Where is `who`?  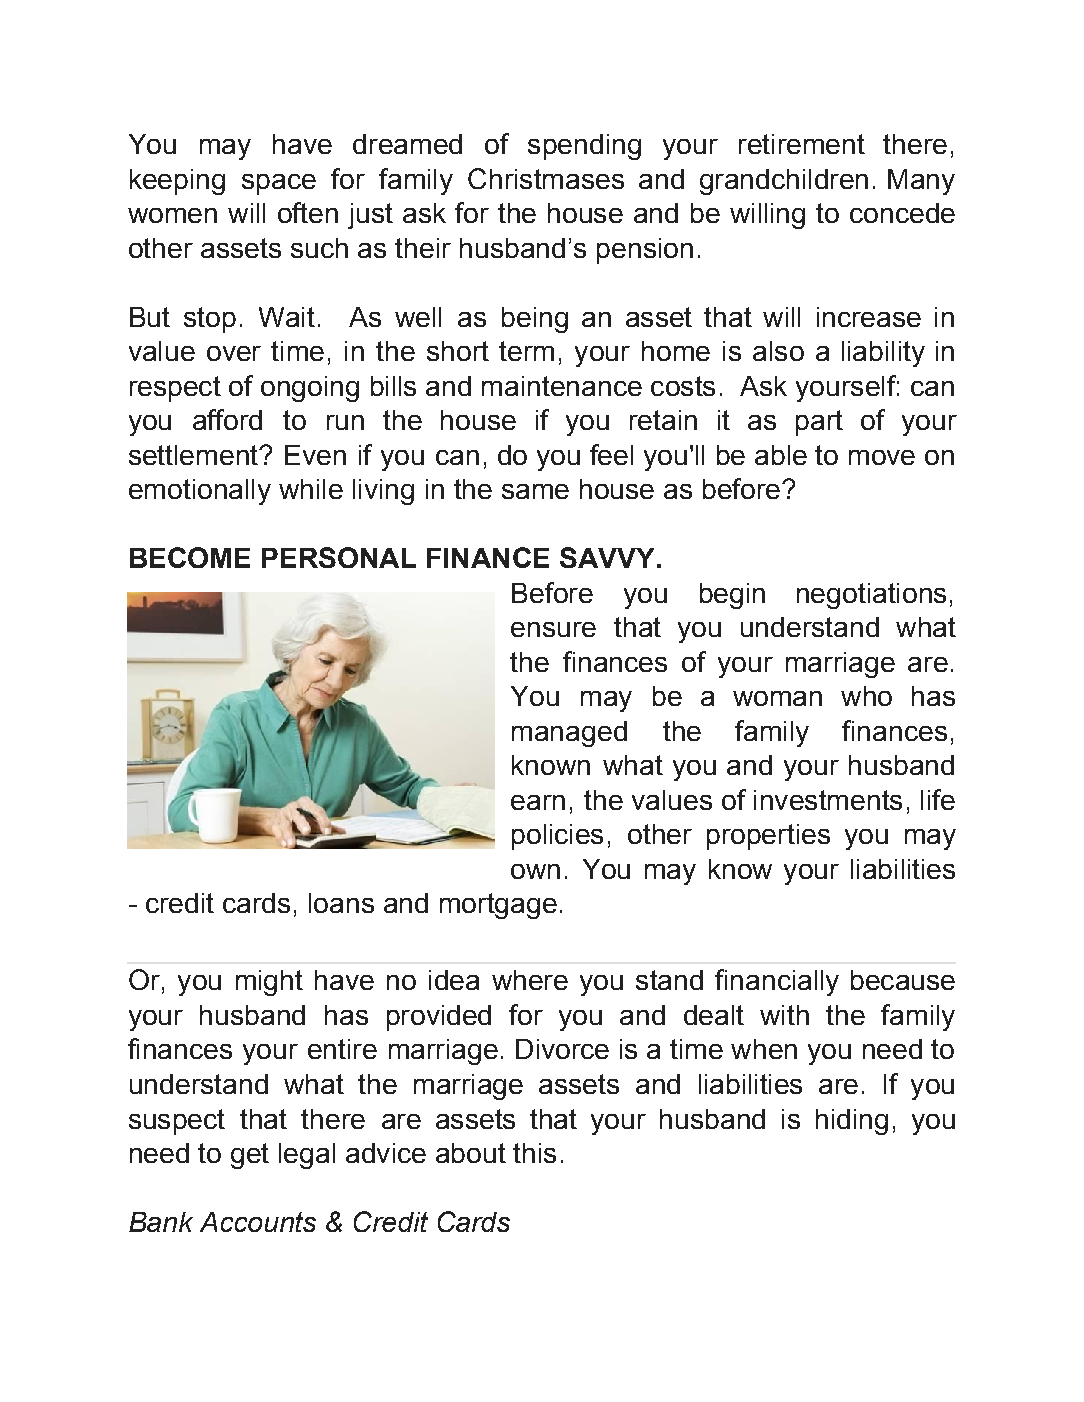
who is located at coordinates (866, 696).
